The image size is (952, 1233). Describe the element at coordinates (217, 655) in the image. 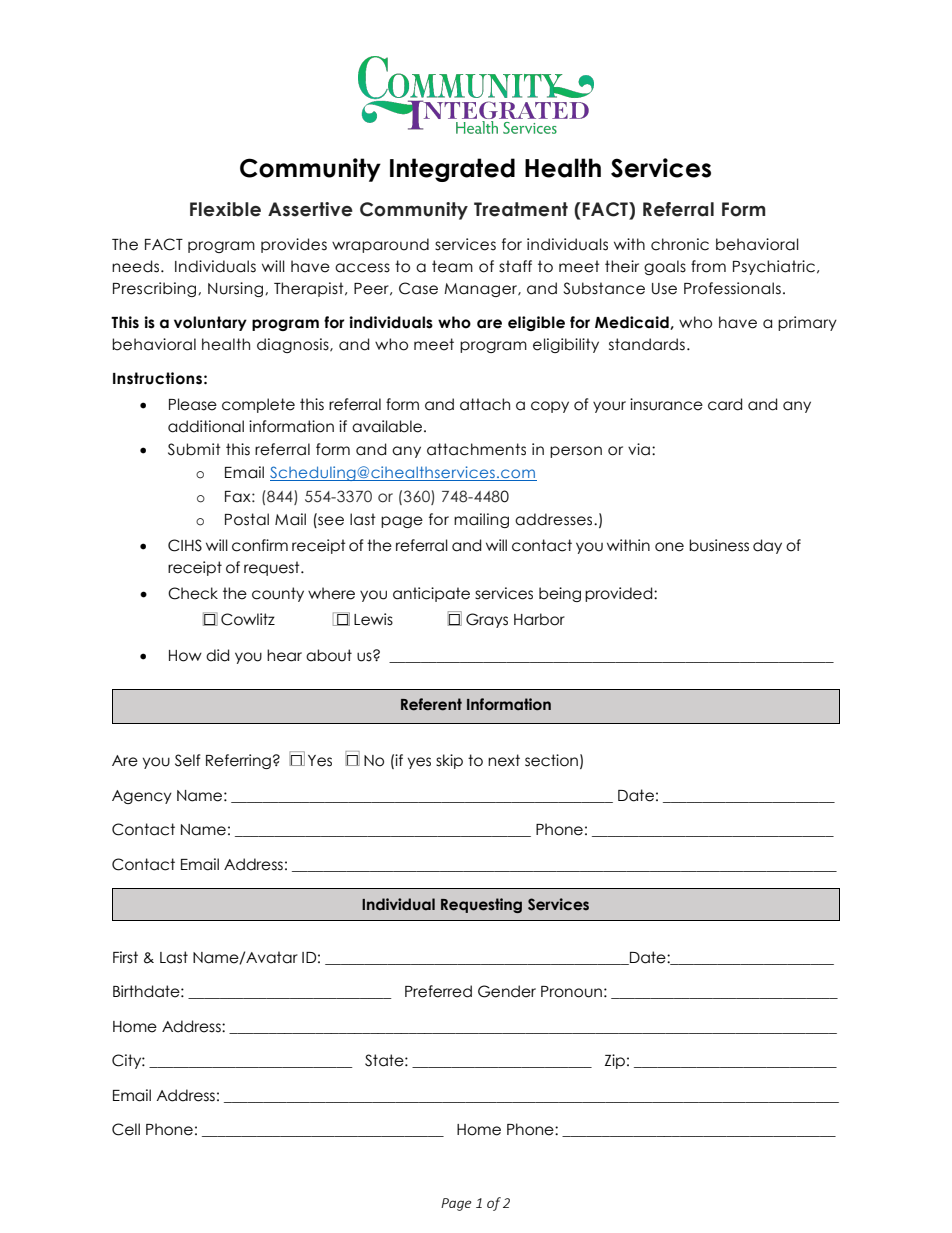

I see `did` at that location.
